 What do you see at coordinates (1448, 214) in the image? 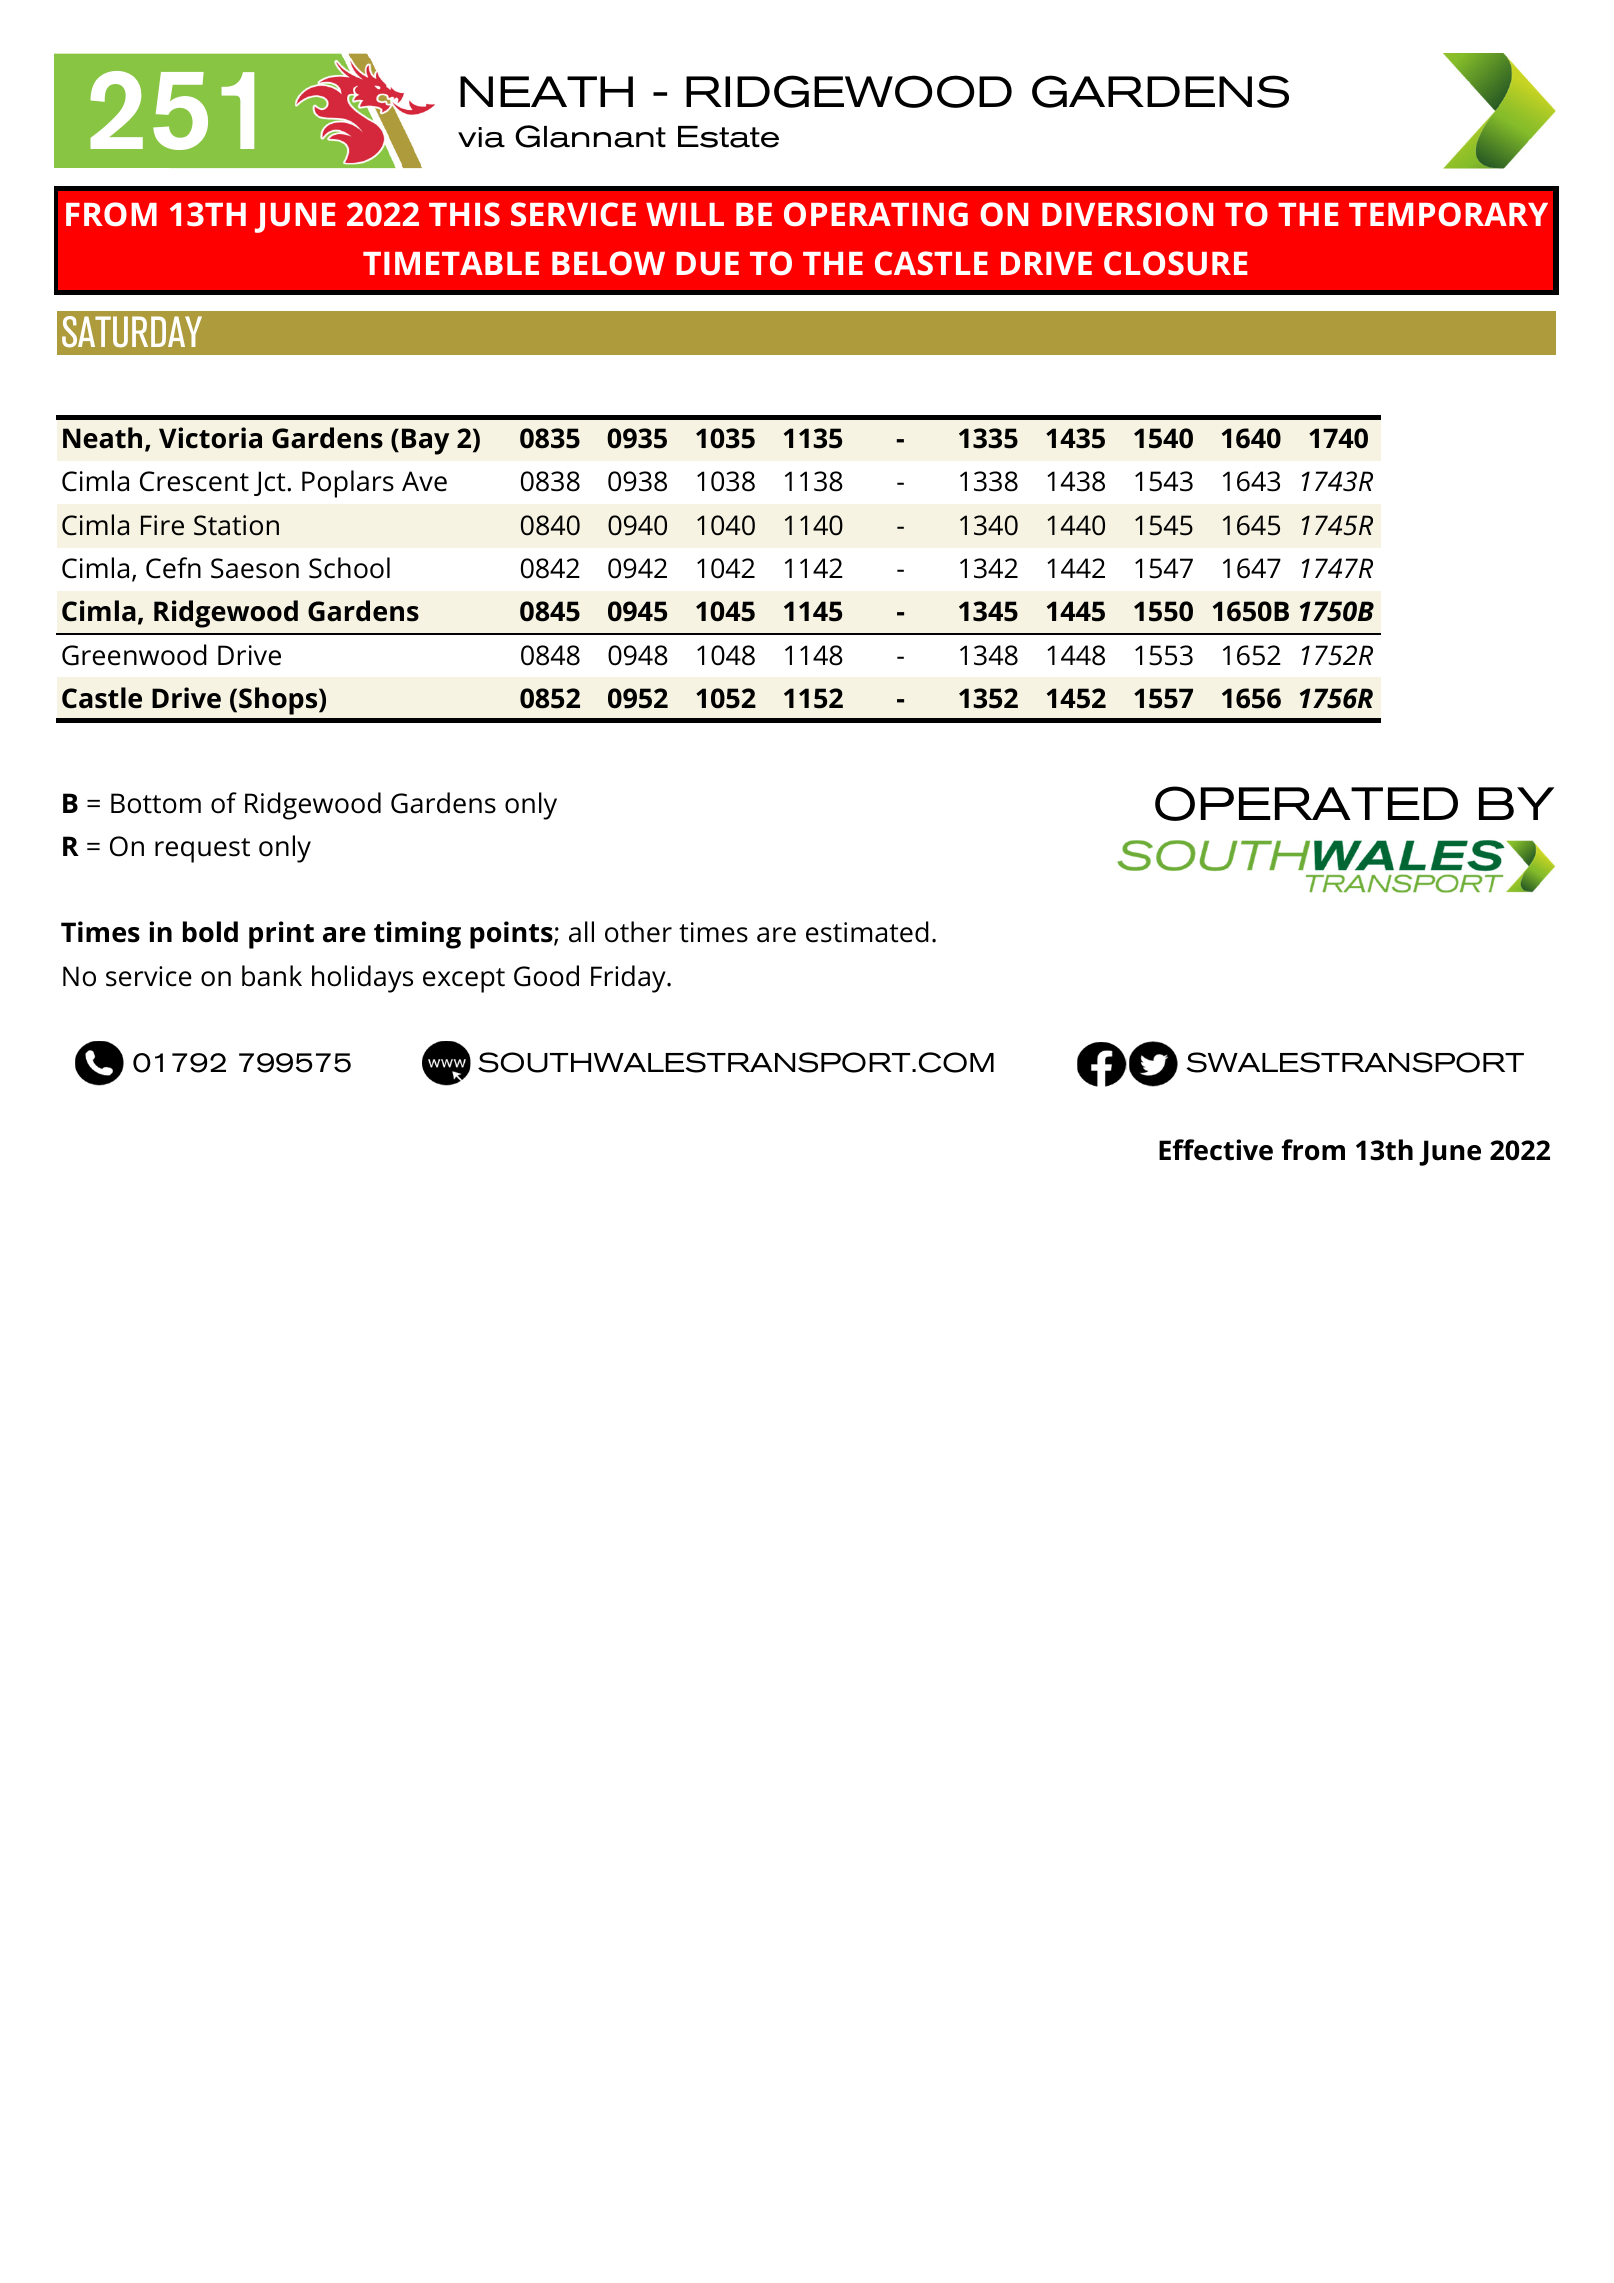
I see `TEMPORARY` at bounding box center [1448, 214].
